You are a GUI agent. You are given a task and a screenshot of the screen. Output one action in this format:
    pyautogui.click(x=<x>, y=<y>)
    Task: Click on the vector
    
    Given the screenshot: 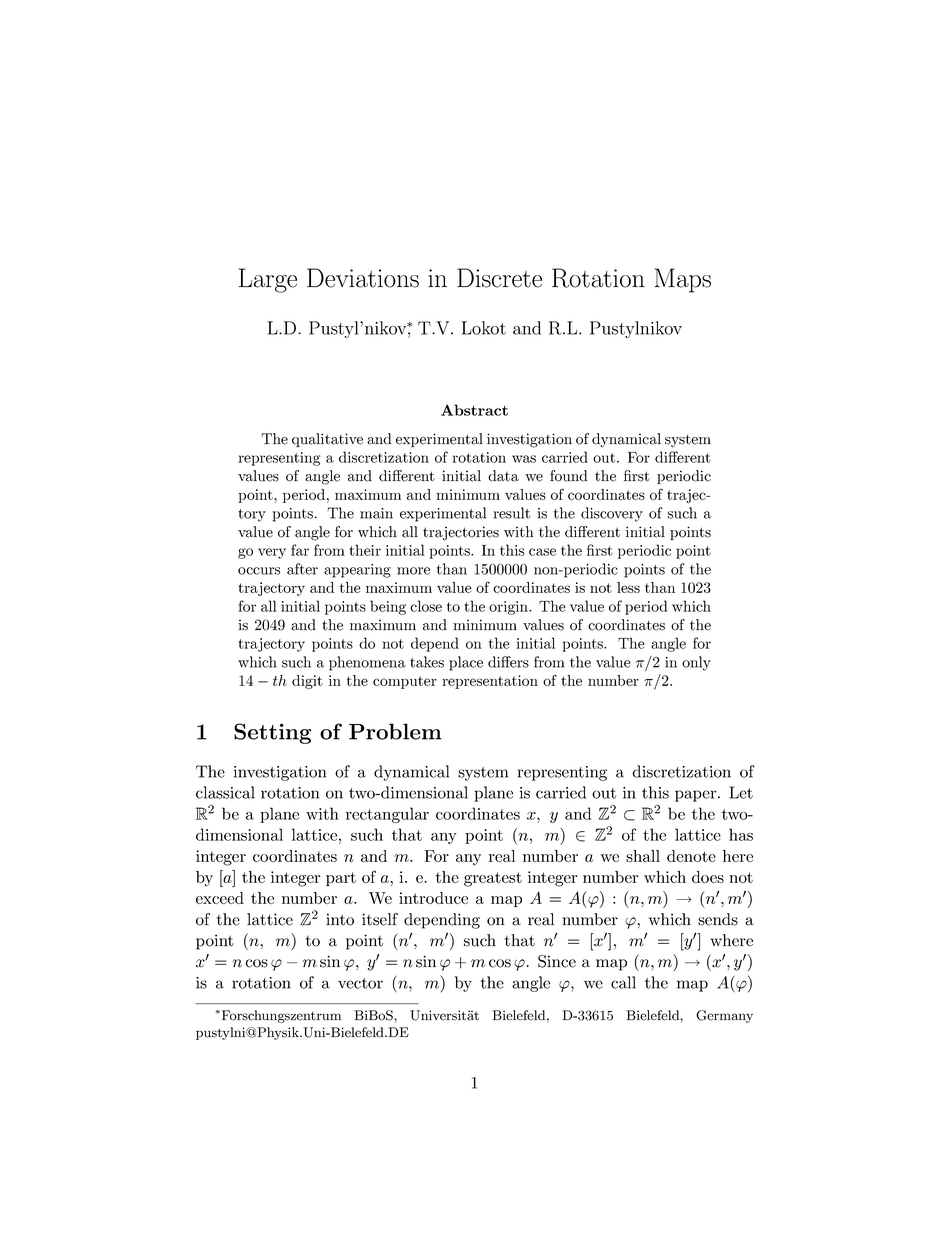 What is the action you would take?
    pyautogui.click(x=360, y=983)
